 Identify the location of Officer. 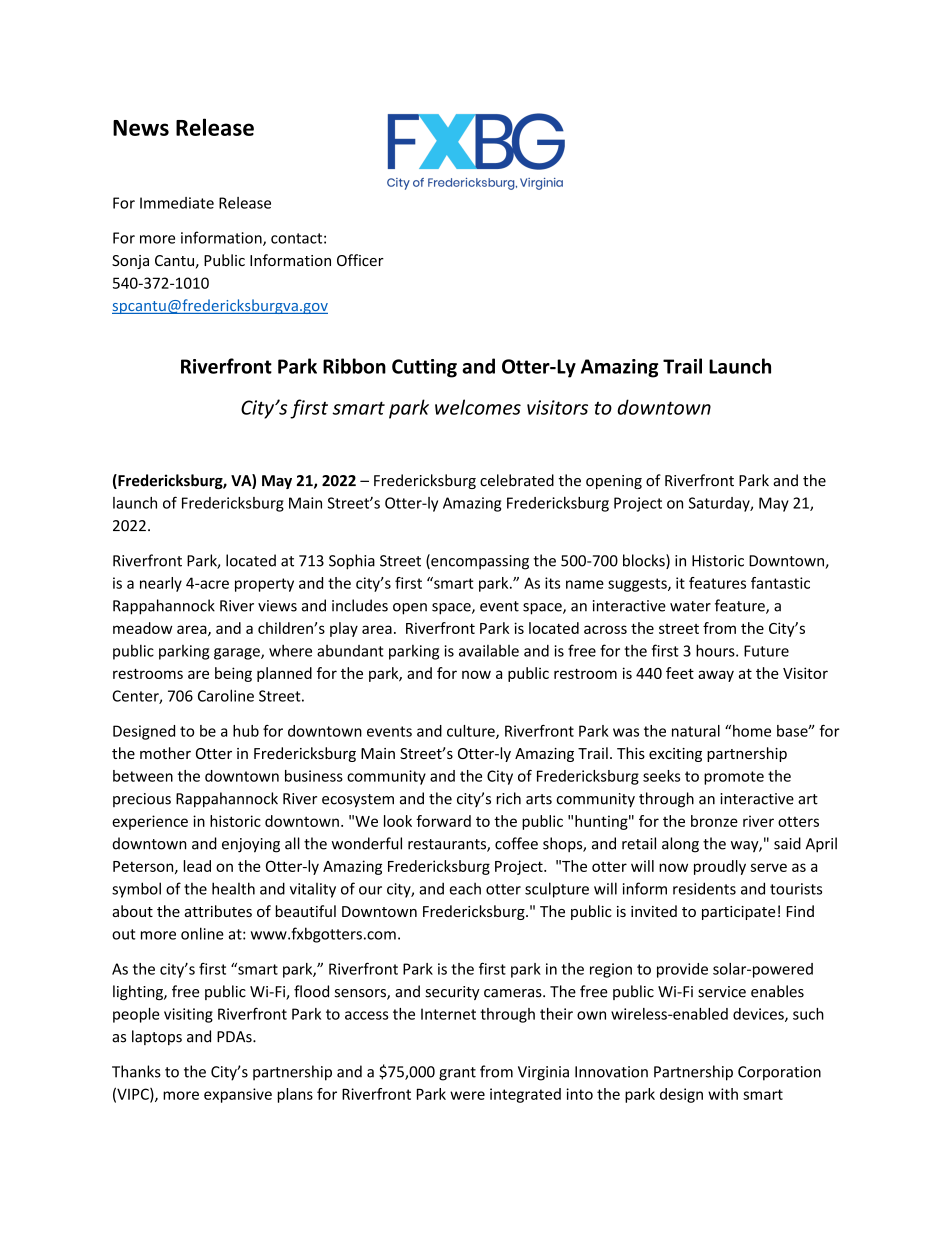
(360, 260).
